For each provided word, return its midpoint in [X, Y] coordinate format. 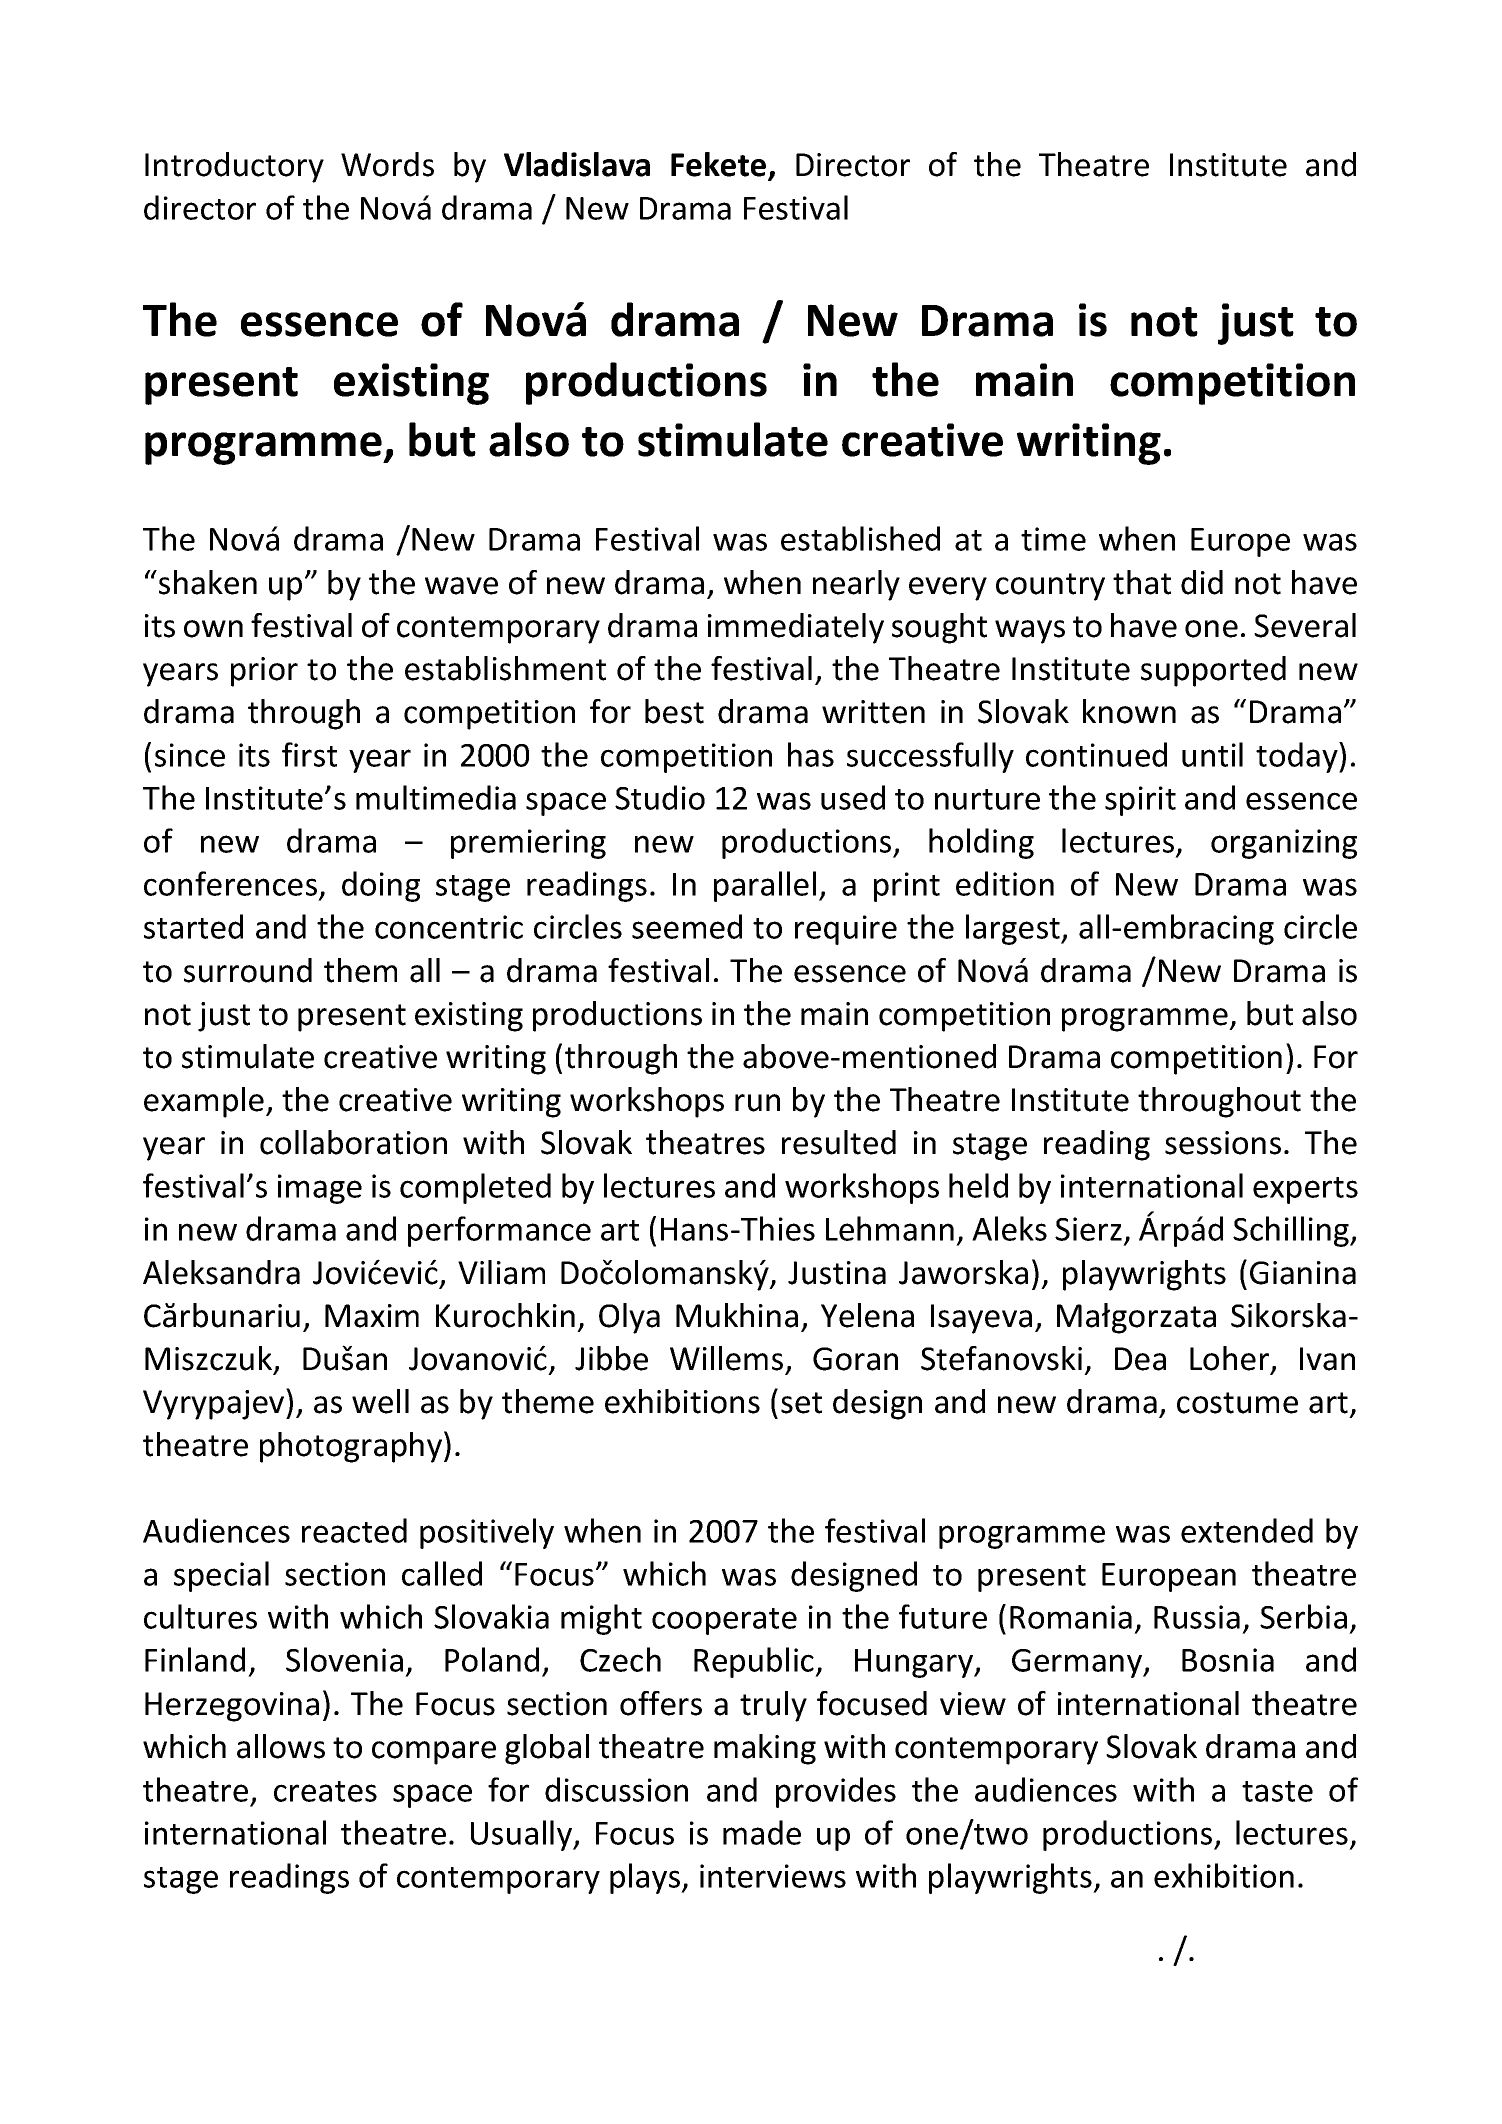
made [762, 1832]
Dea [1140, 1359]
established [860, 538]
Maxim [372, 1316]
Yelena [867, 1315]
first [309, 754]
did [1202, 582]
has [811, 754]
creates [325, 1791]
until [1212, 754]
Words [387, 164]
